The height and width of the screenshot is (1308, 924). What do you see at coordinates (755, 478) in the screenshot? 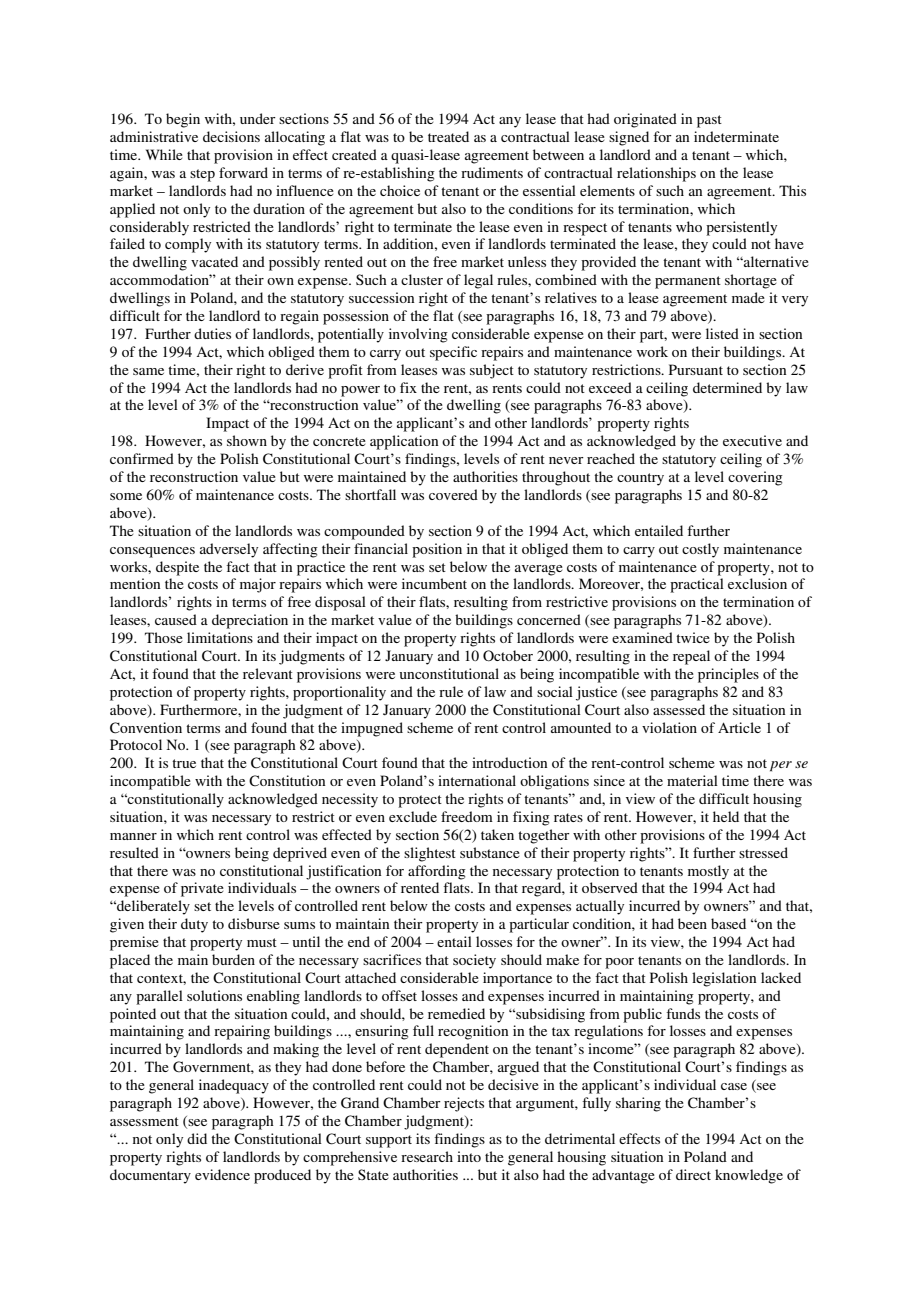
I see `covering` at bounding box center [755, 478].
